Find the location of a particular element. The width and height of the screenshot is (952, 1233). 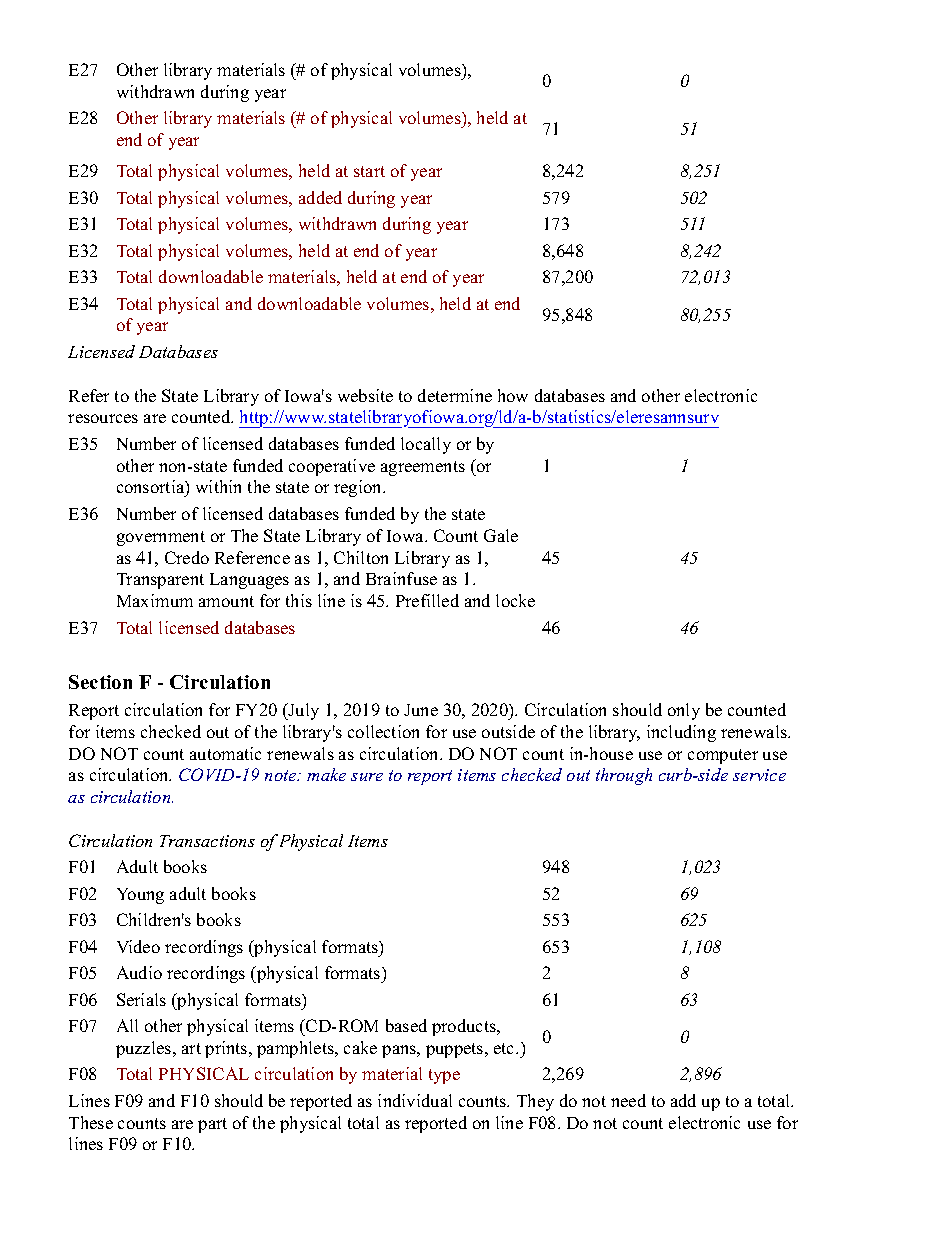

Gale is located at coordinates (501, 535).
